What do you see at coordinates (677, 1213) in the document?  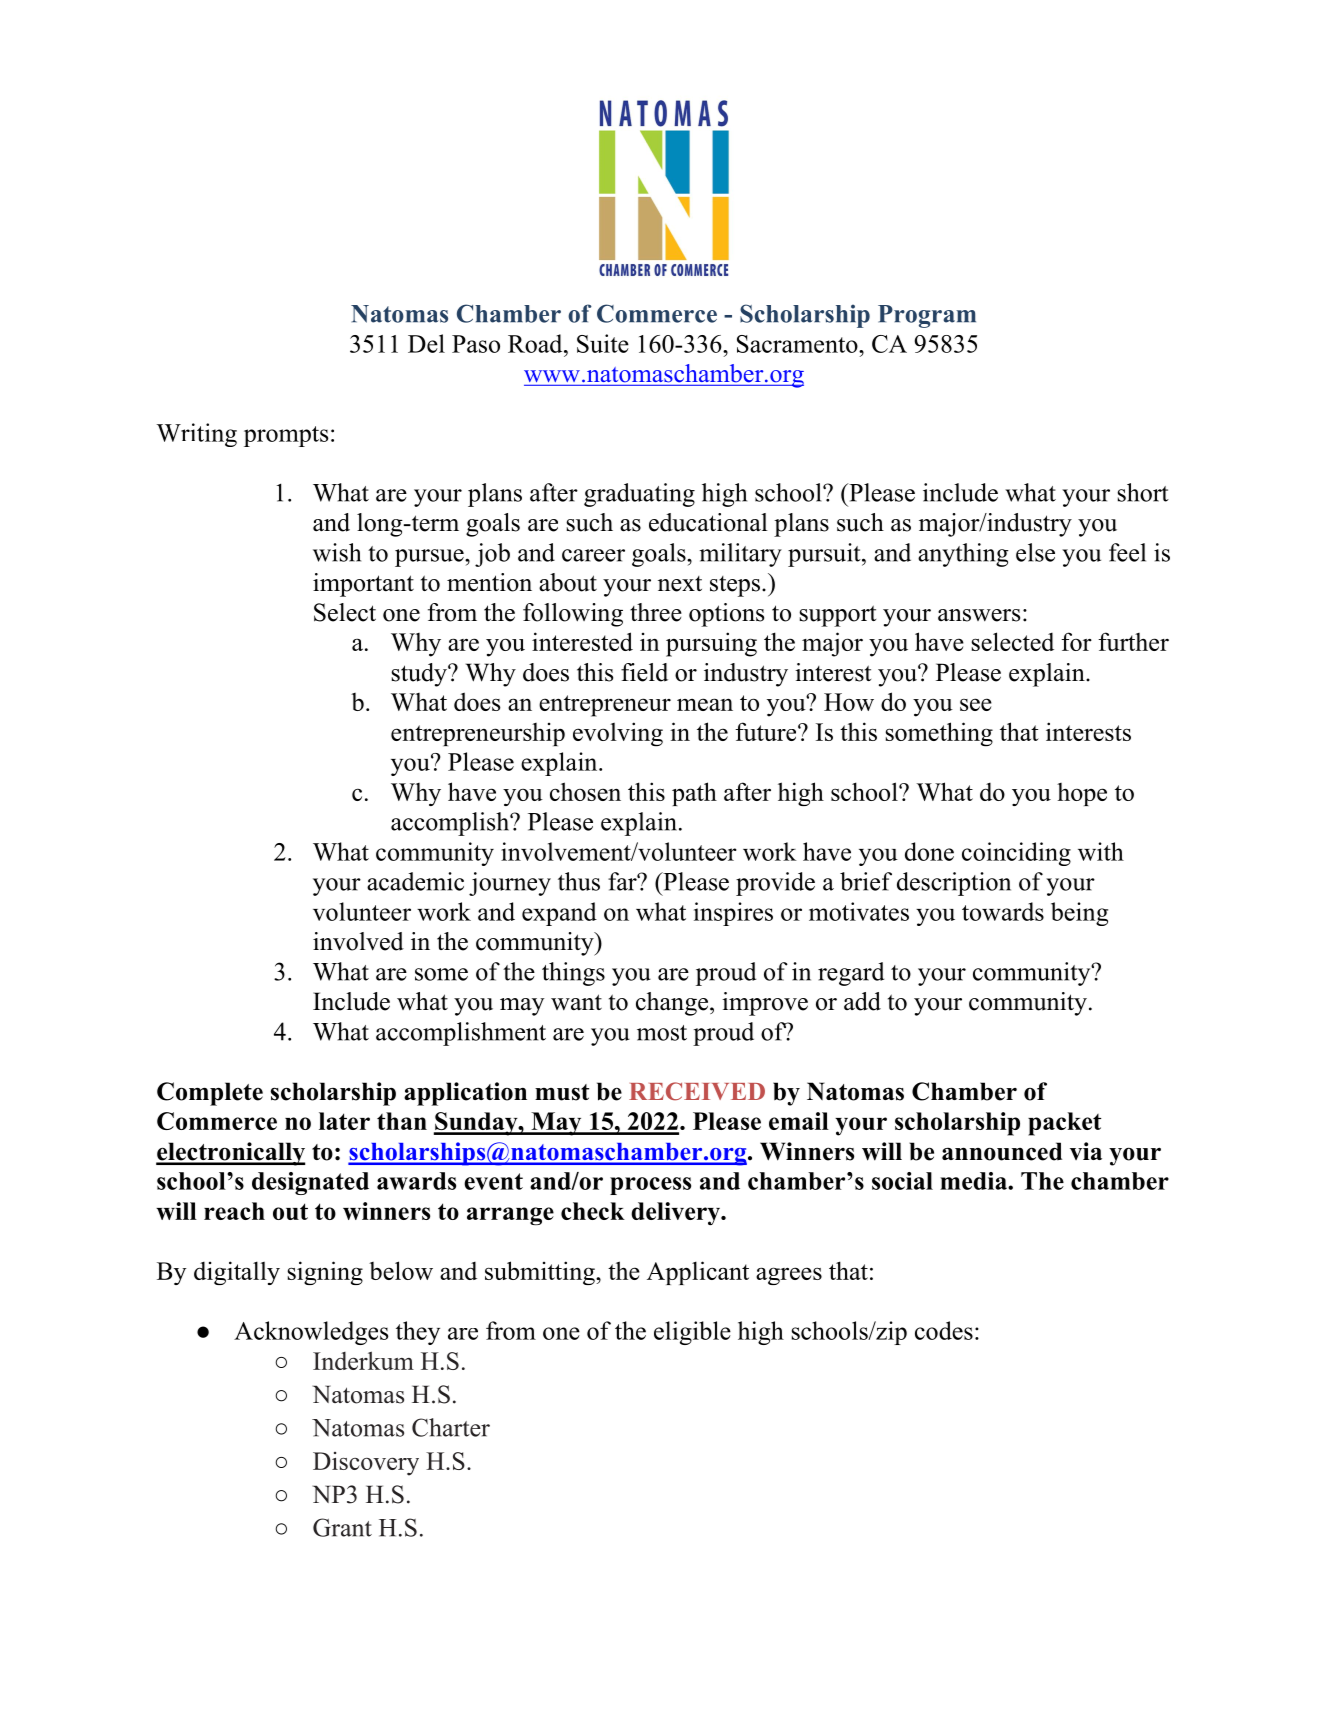 I see `delivery` at bounding box center [677, 1213].
